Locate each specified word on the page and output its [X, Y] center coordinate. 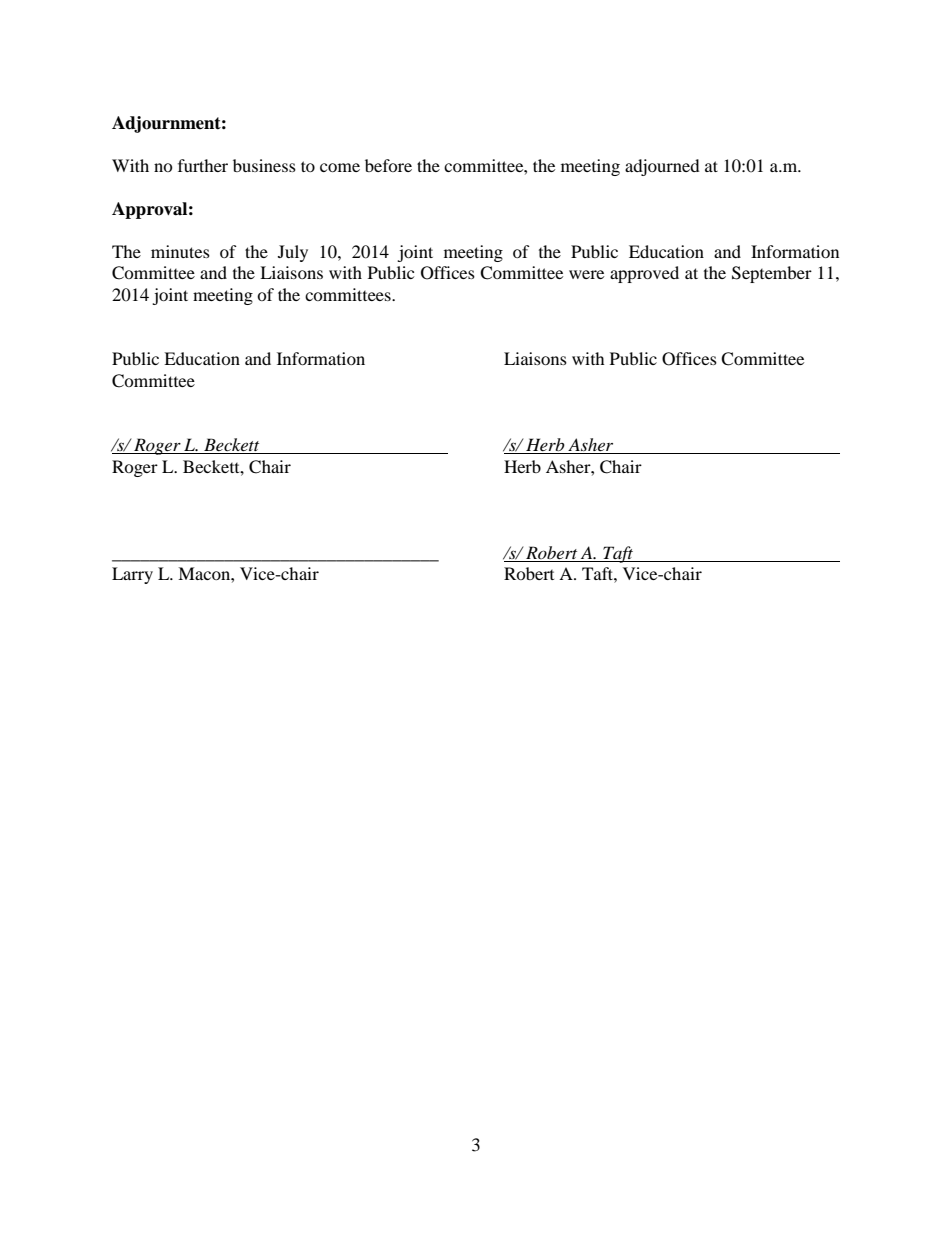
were [586, 274]
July [293, 253]
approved [644, 274]
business [264, 165]
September [772, 274]
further [203, 165]
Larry [132, 575]
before [388, 165]
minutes [180, 251]
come [340, 167]
